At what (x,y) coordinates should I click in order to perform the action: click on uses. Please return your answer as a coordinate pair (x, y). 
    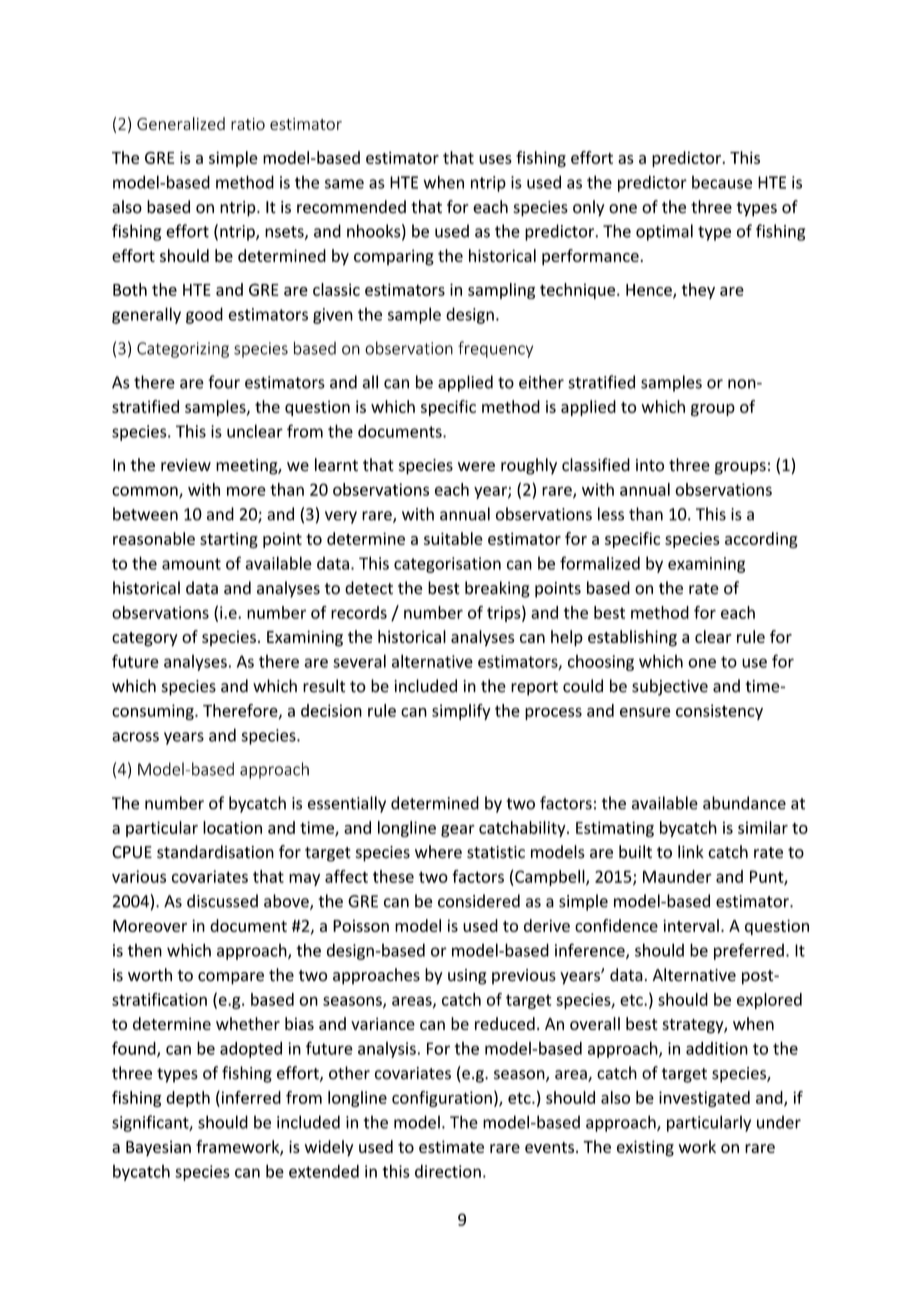
    Looking at the image, I should click on (495, 159).
